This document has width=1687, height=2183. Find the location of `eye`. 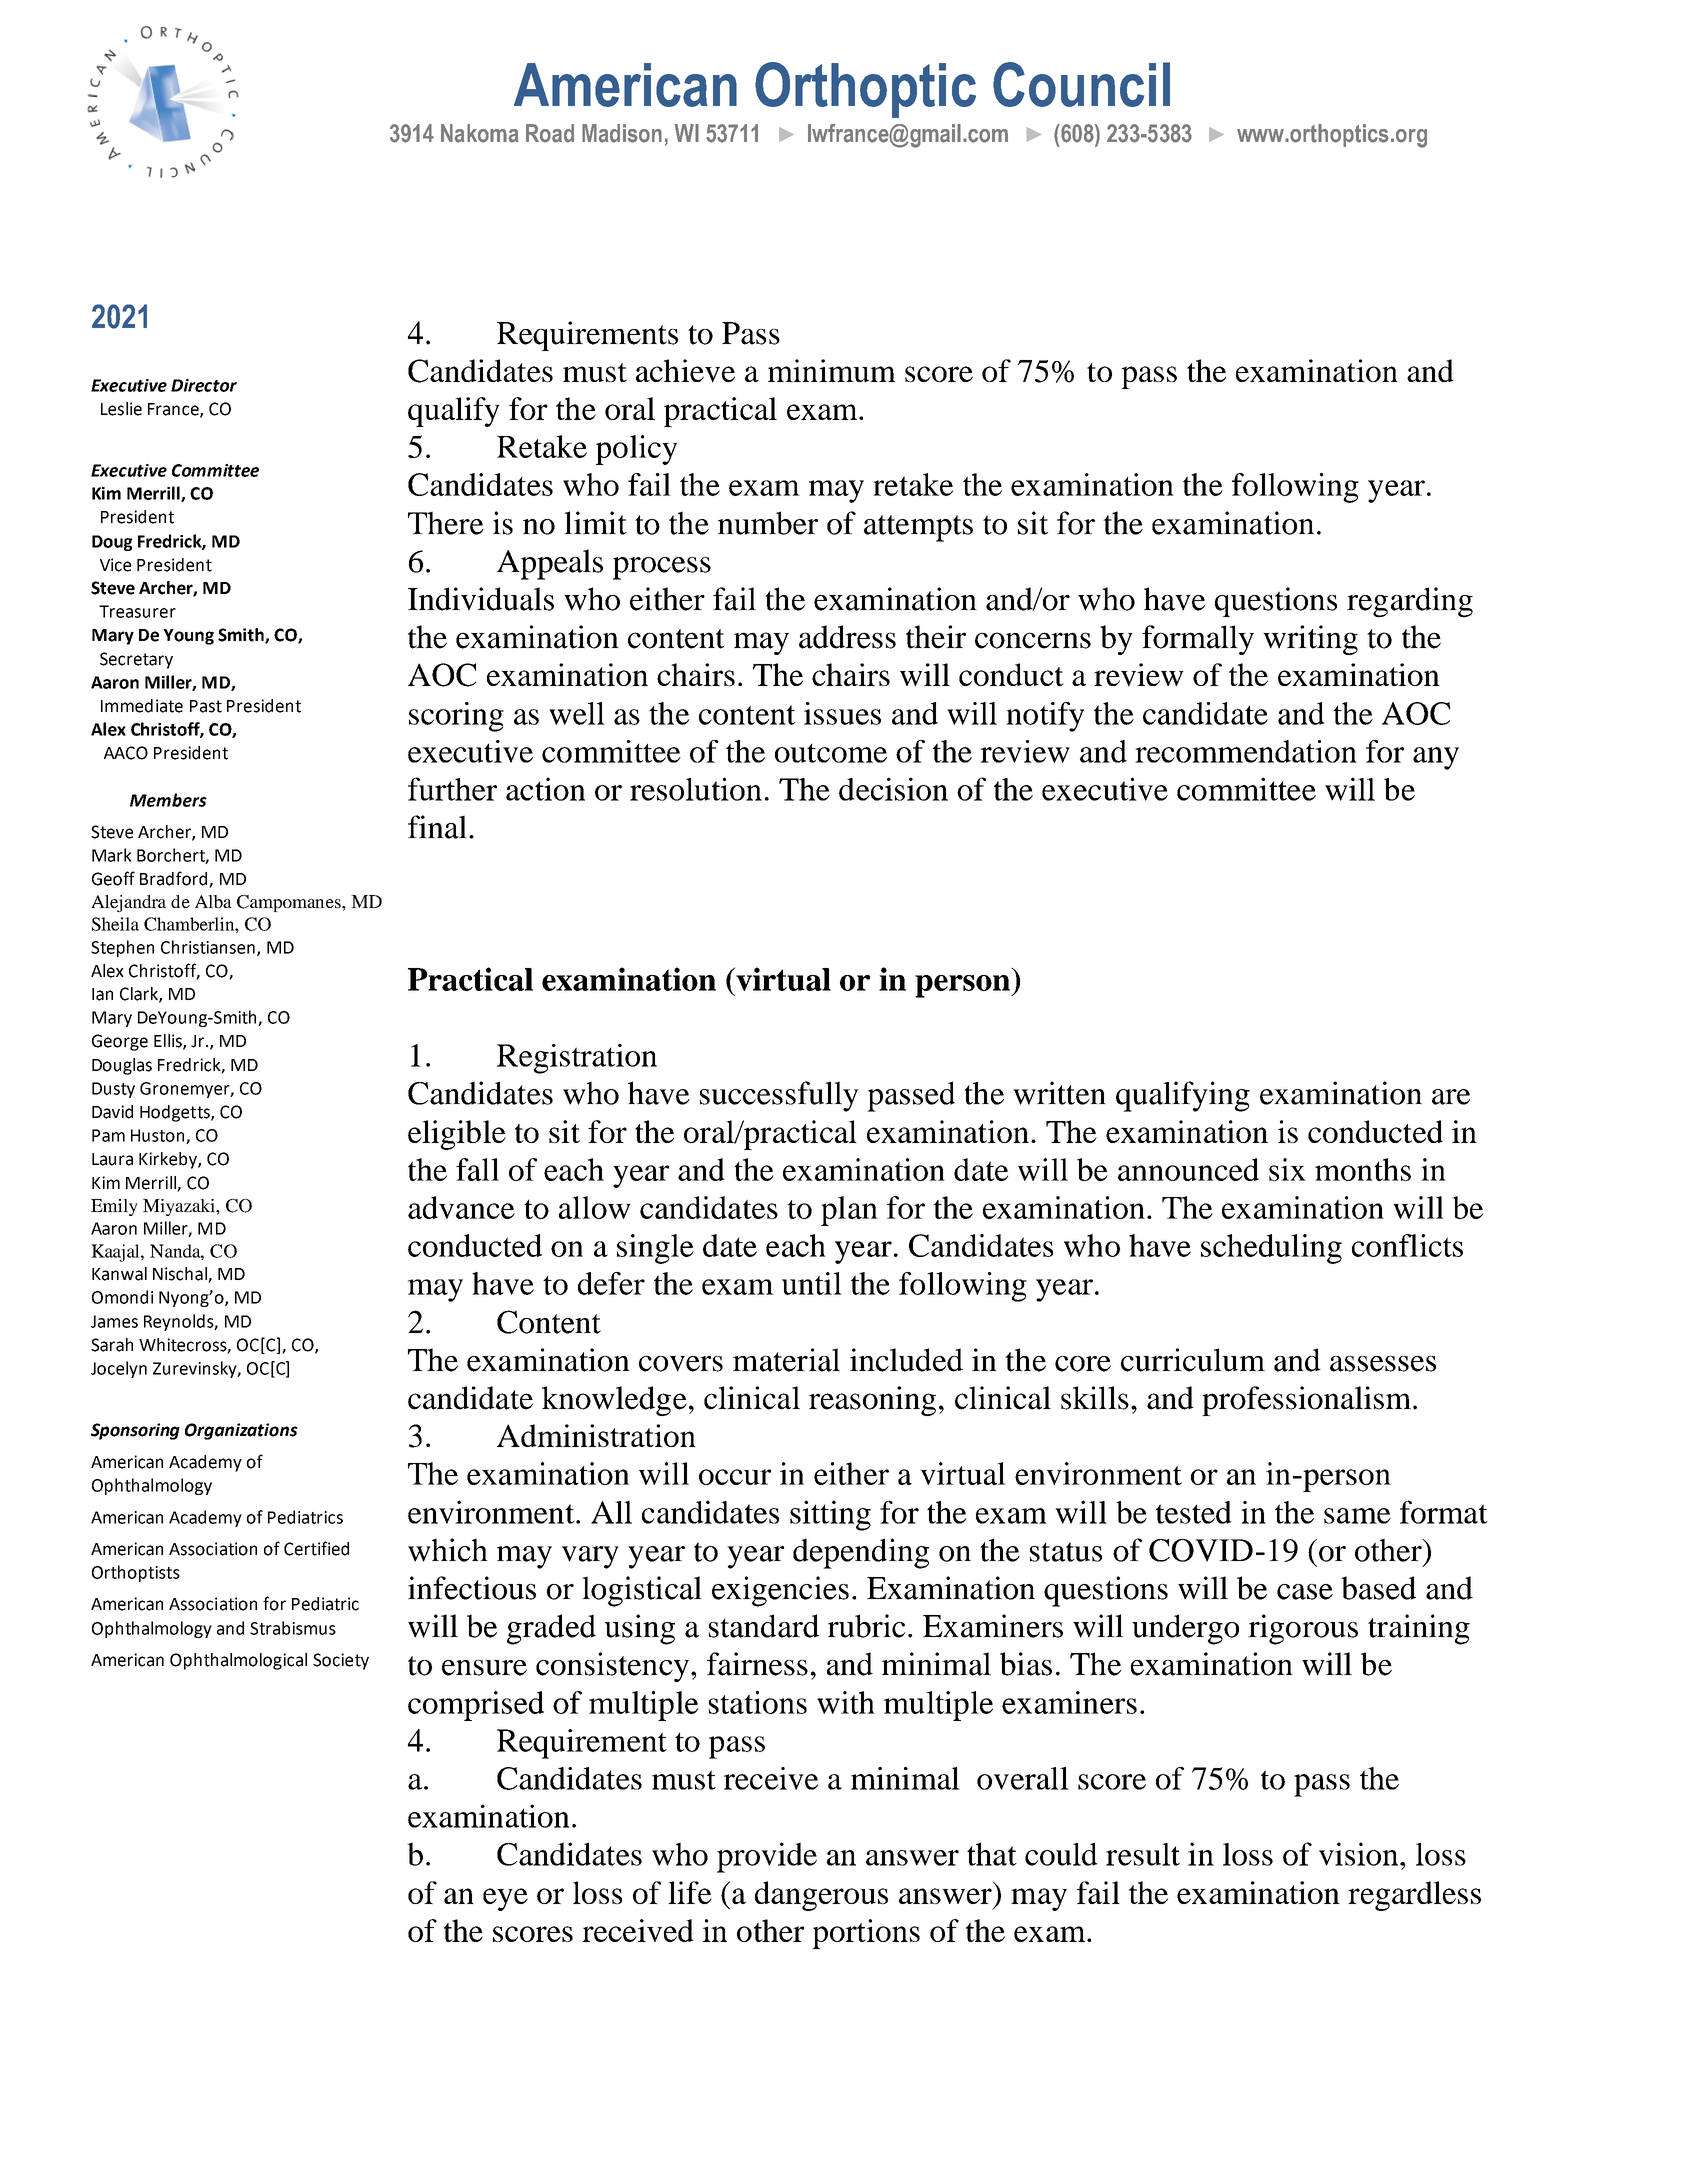

eye is located at coordinates (505, 1899).
